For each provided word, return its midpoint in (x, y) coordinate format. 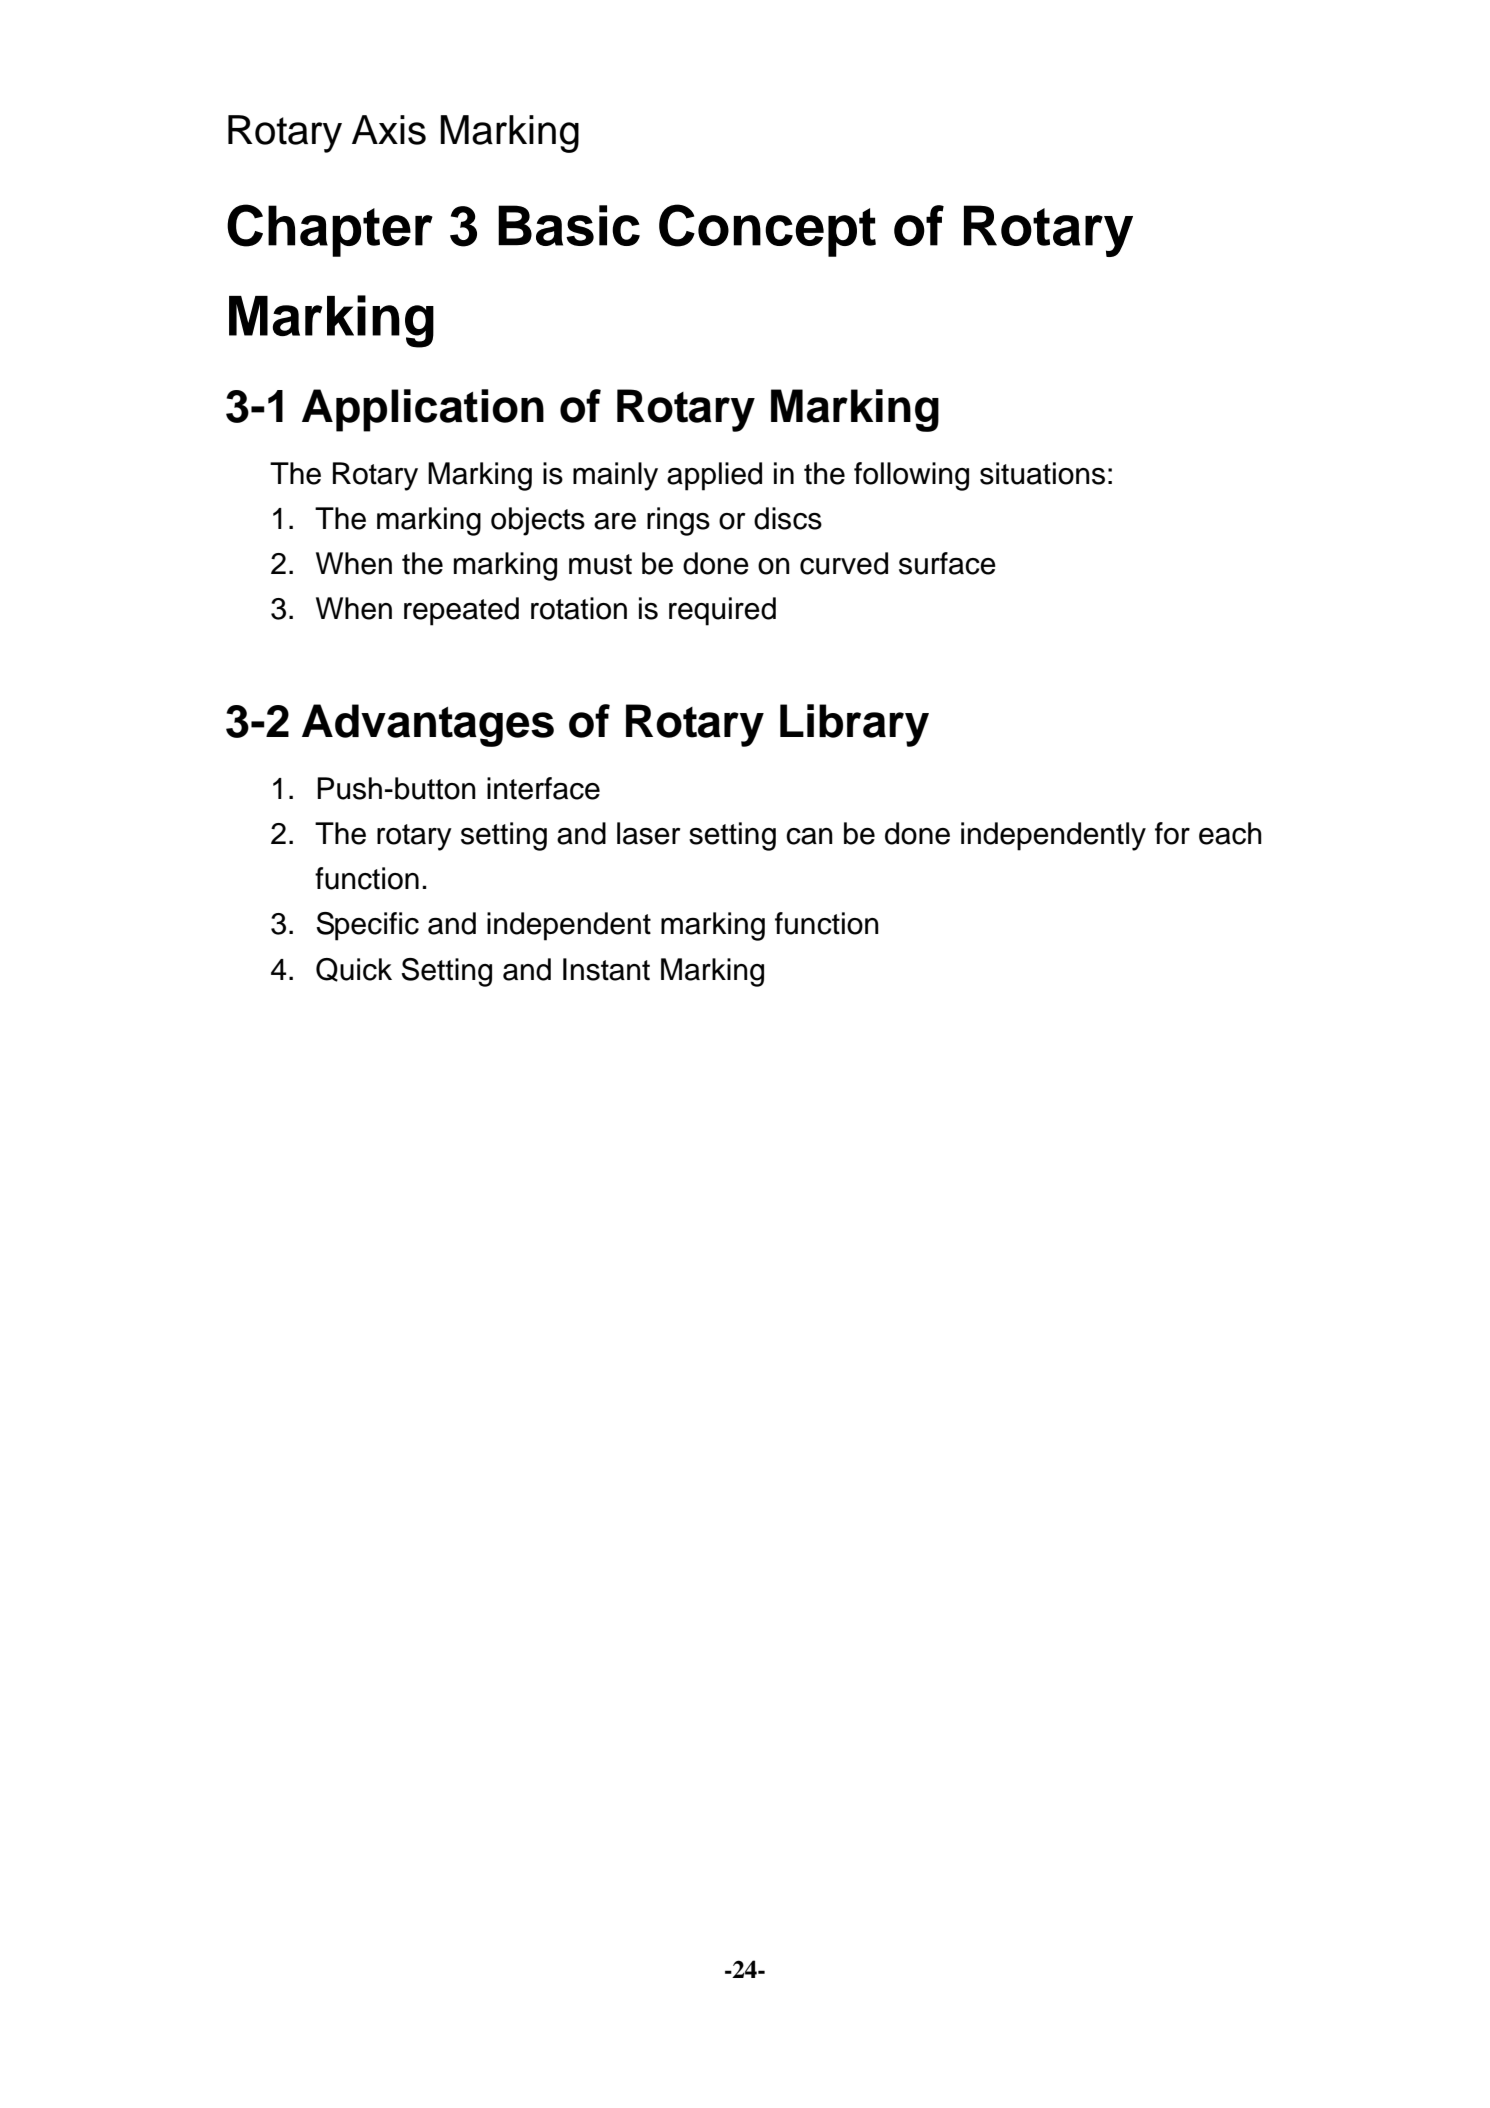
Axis (389, 130)
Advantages (428, 725)
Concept (767, 230)
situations (1042, 473)
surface (947, 563)
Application (423, 410)
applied (714, 476)
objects (538, 521)
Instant (606, 969)
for (1172, 833)
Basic (569, 225)
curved (844, 563)
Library (854, 725)
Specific (367, 926)
